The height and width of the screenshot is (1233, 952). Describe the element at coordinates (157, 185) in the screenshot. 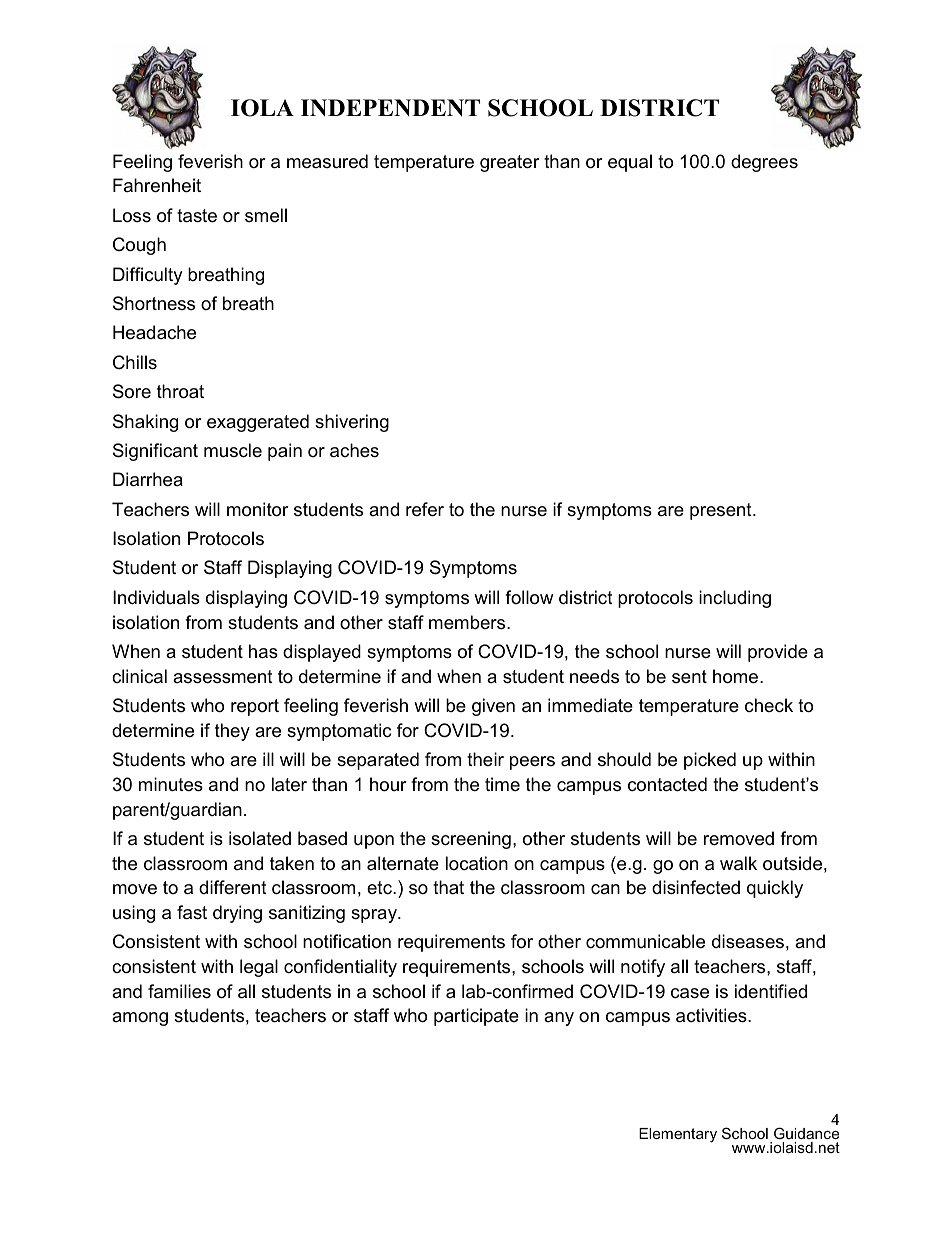

I see `Fahrenheit` at that location.
